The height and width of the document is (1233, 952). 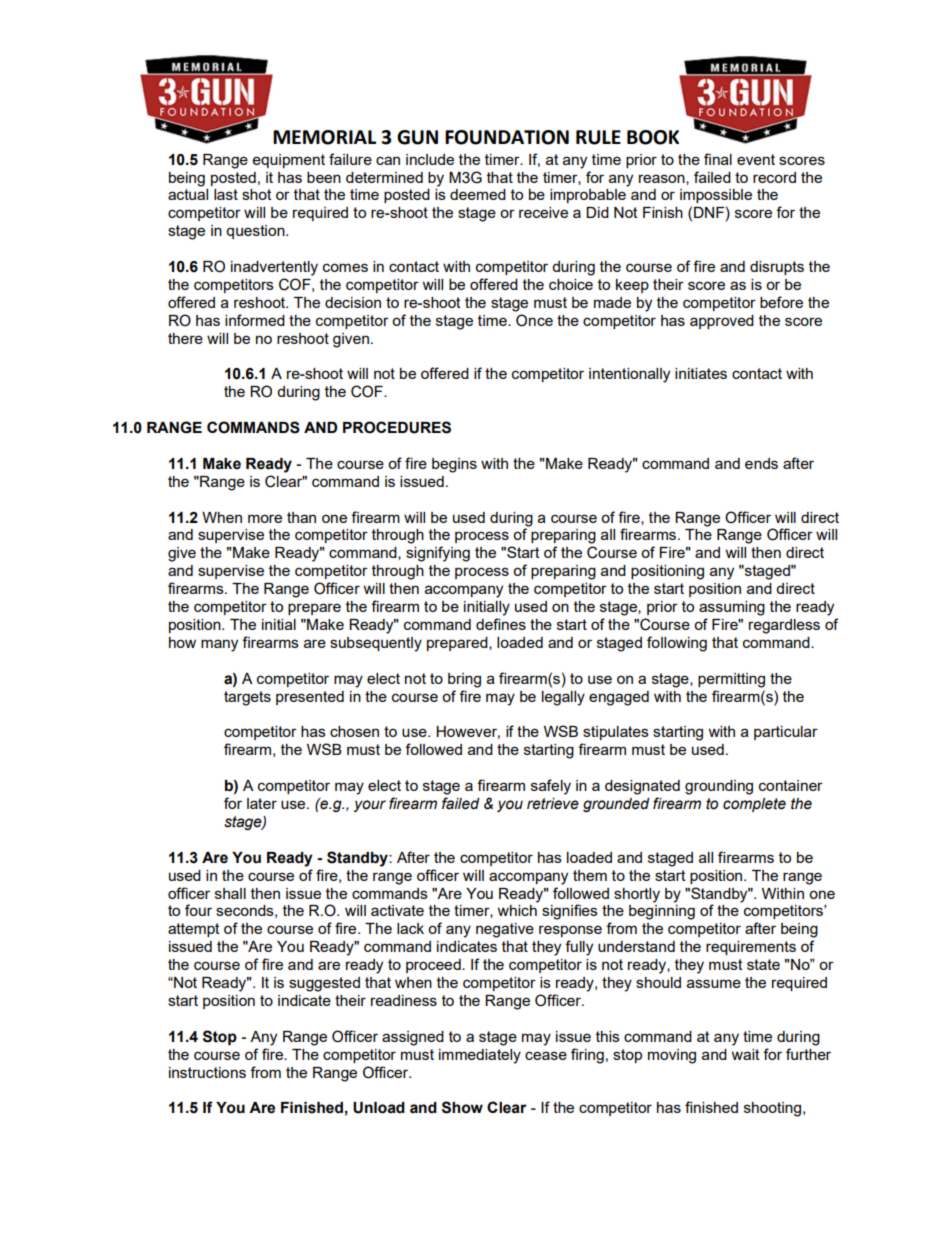 I want to click on which, so click(x=517, y=910).
